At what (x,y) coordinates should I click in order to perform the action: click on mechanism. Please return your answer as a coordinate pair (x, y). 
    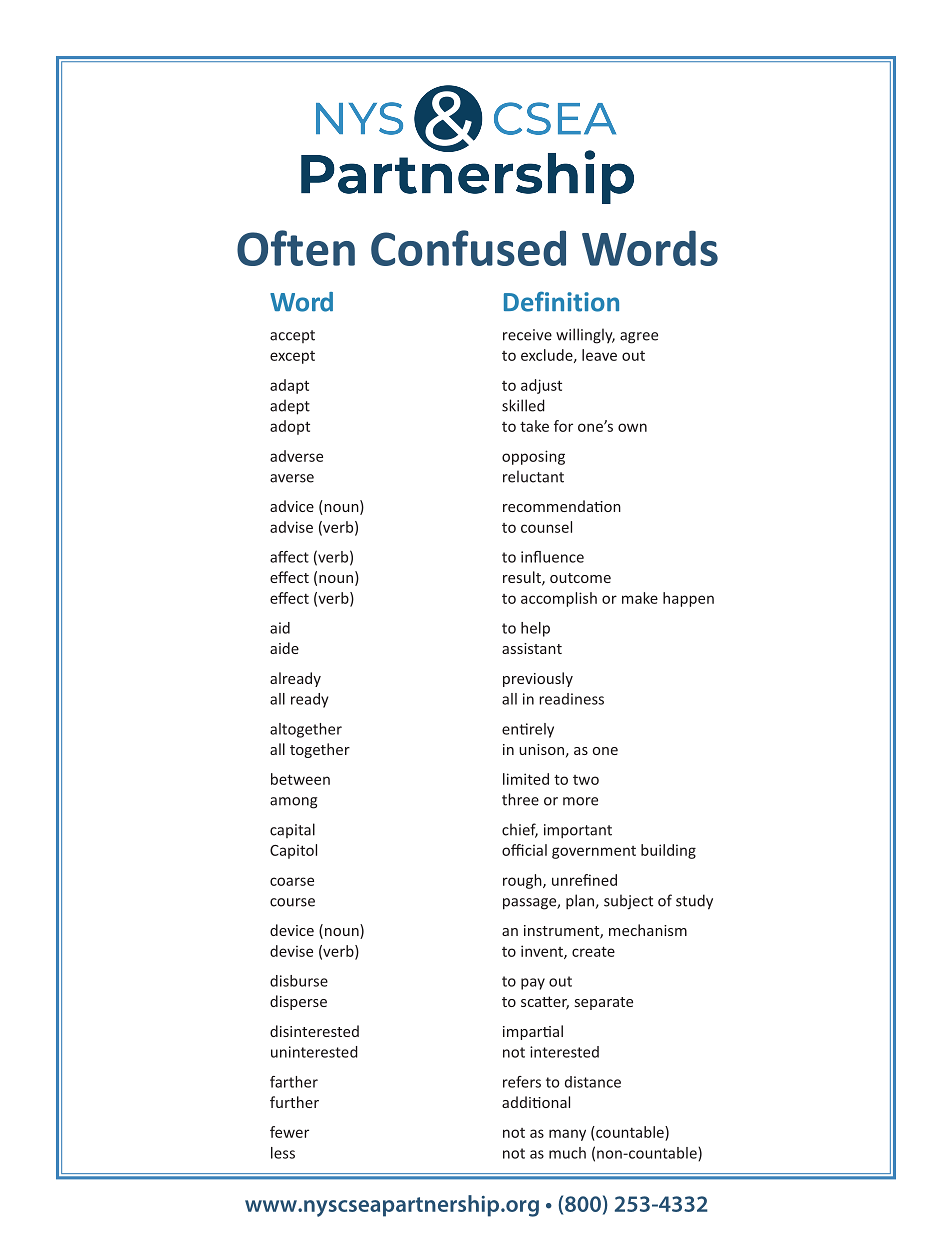
    Looking at the image, I should click on (648, 930).
